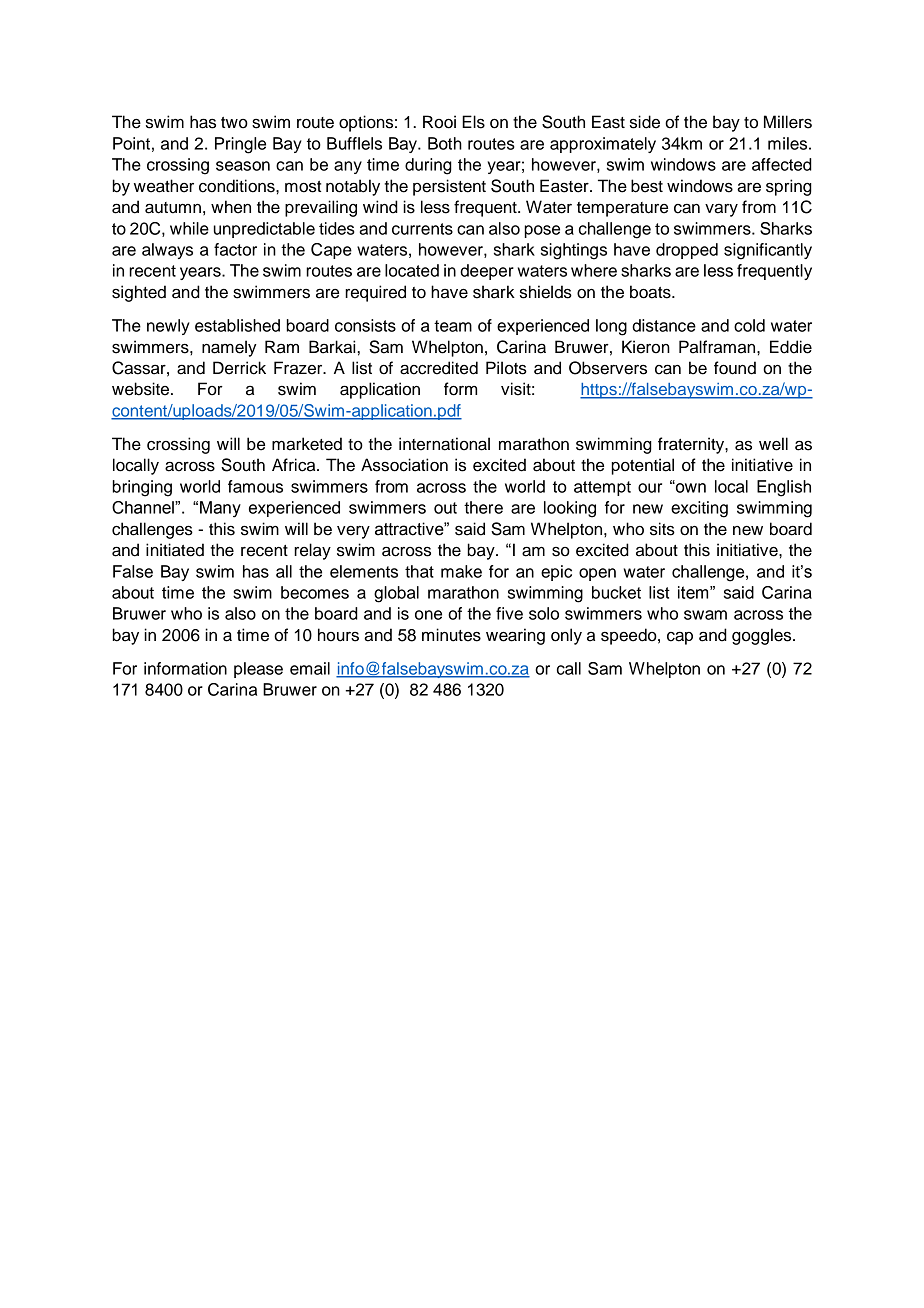  Describe the element at coordinates (142, 389) in the screenshot. I see `website` at that location.
